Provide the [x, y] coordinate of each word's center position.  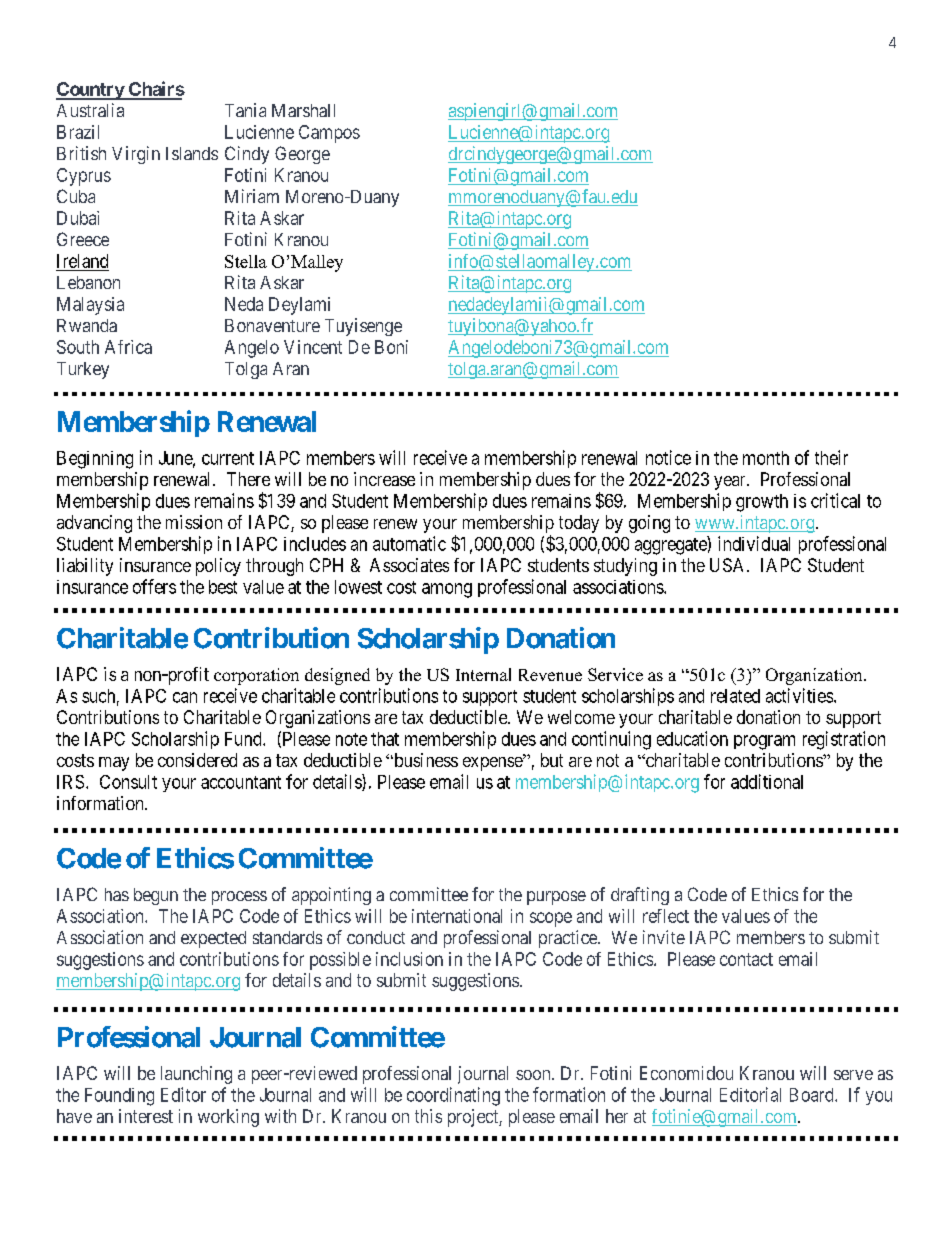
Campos [329, 134]
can [185, 697]
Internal [483, 674]
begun [156, 896]
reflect [666, 916]
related [735, 696]
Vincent [313, 347]
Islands [192, 153]
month [766, 458]
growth [762, 503]
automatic [409, 543]
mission [194, 522]
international [457, 916]
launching [196, 1075]
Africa [128, 347]
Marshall [303, 110]
